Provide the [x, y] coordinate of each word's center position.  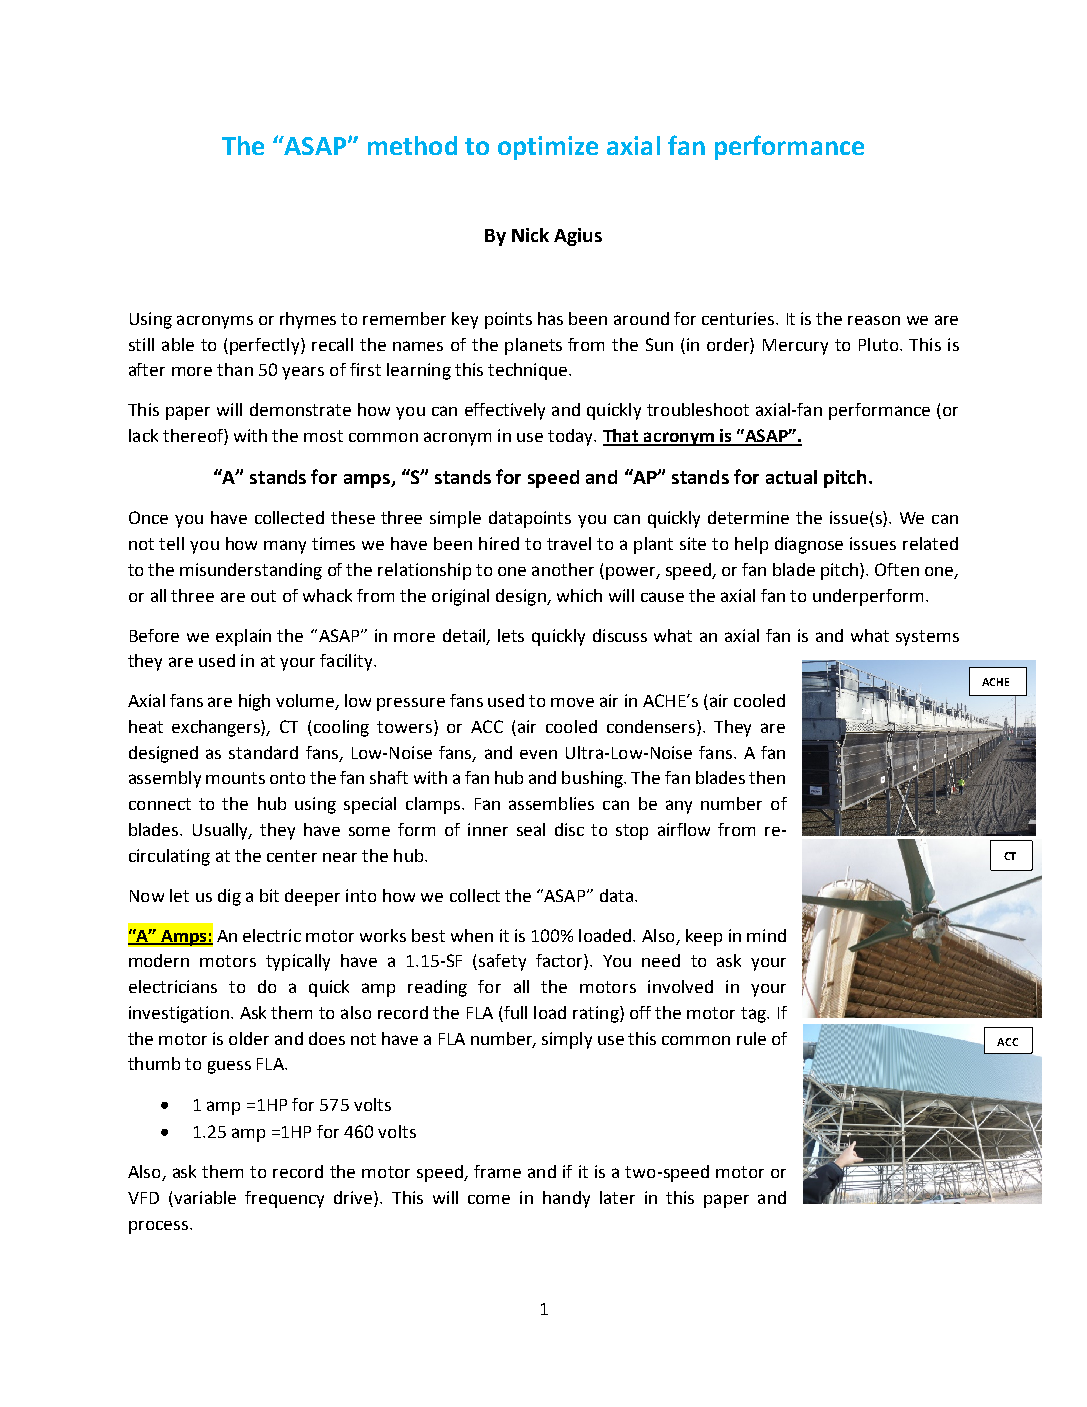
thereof [194, 437]
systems [927, 638]
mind [766, 935]
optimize [548, 148]
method [412, 145]
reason [874, 320]
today [572, 437]
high [254, 702]
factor [560, 962]
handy [566, 1199]
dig [229, 897]
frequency [284, 1199]
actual [791, 477]
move [572, 702]
